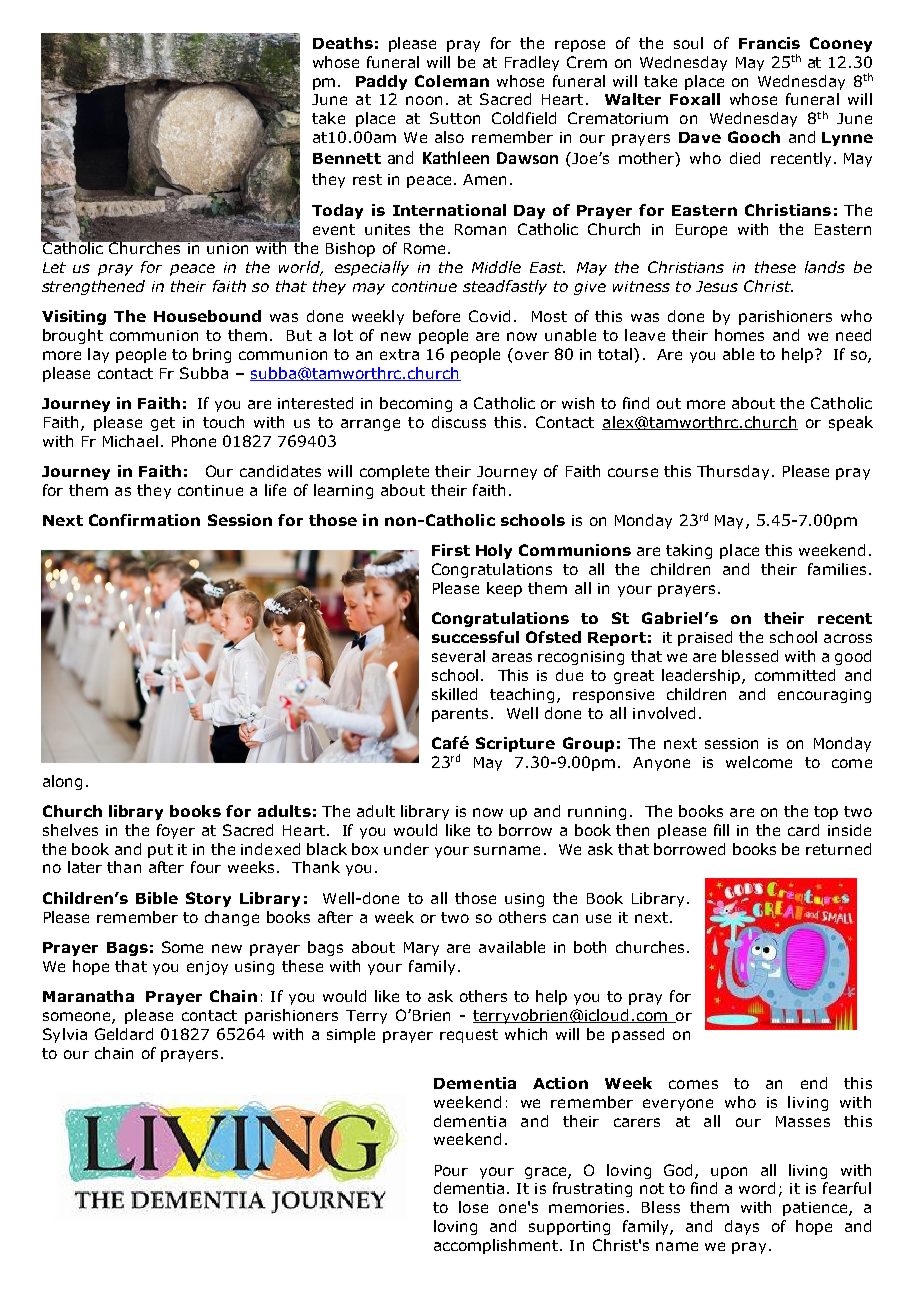 The height and width of the image is (1308, 924). Describe the element at coordinates (838, 849) in the image. I see `returned` at that location.
